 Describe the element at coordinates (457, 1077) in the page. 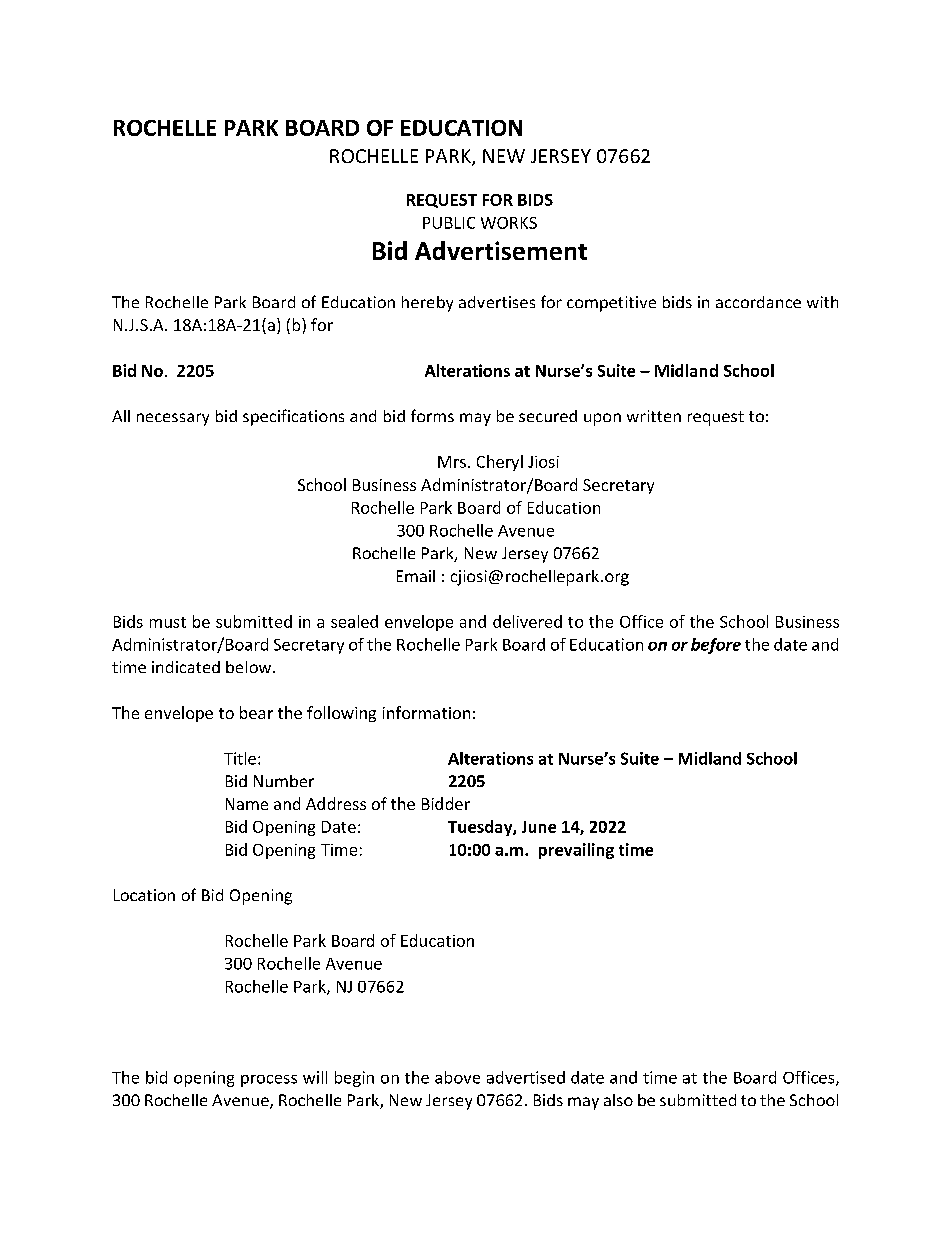

I see `above` at that location.
